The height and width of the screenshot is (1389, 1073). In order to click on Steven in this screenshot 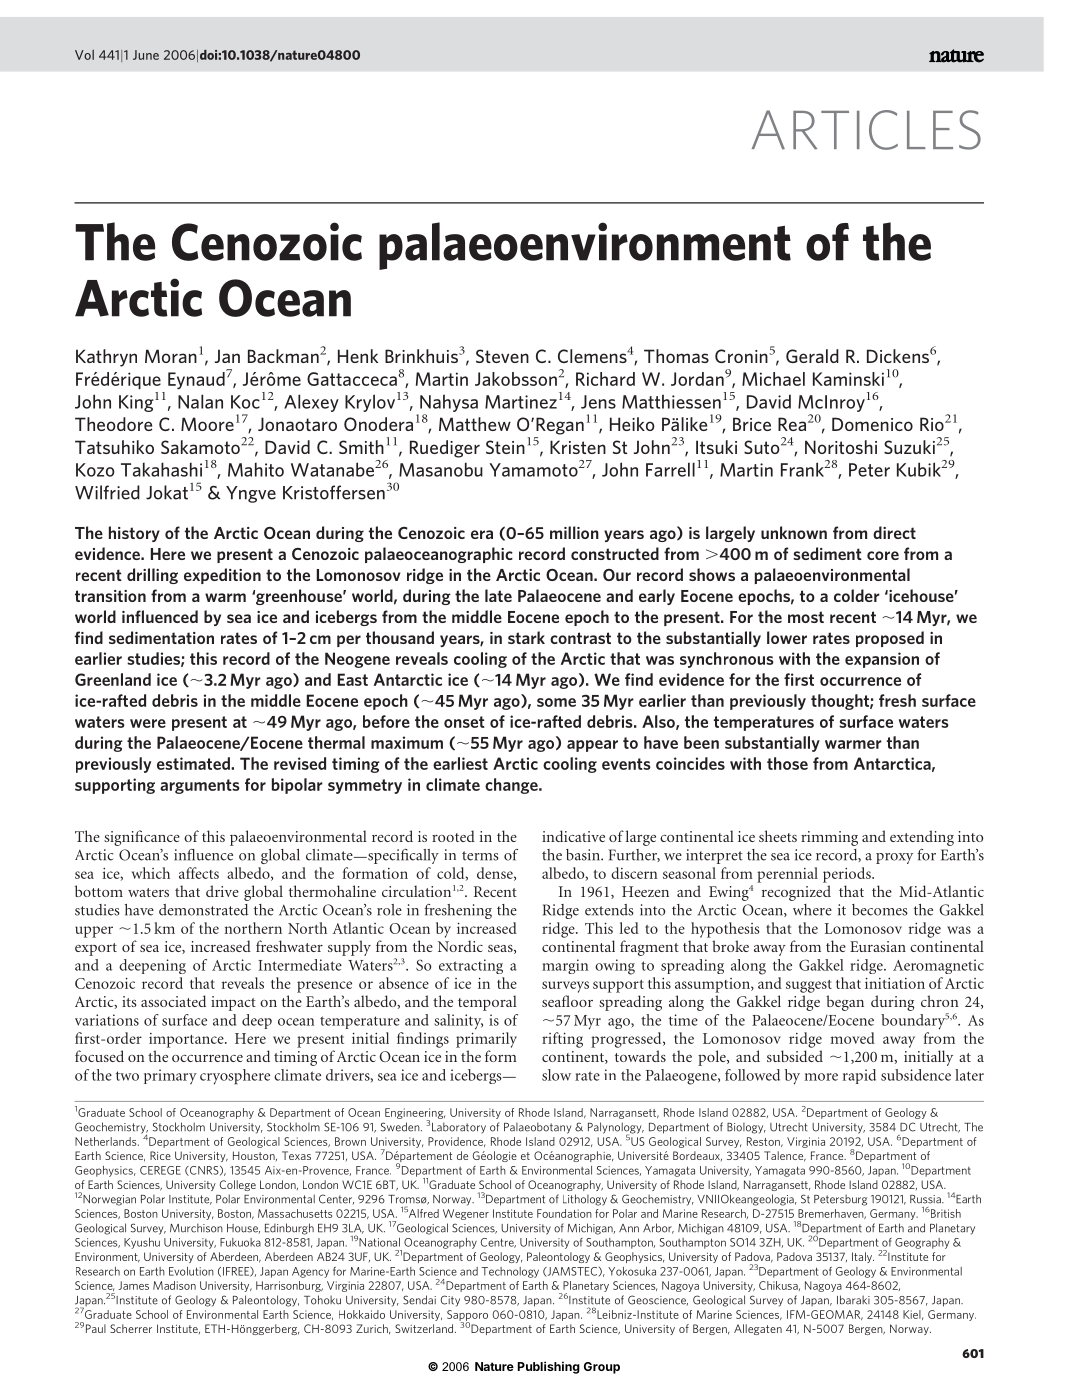, I will do `click(502, 356)`.
